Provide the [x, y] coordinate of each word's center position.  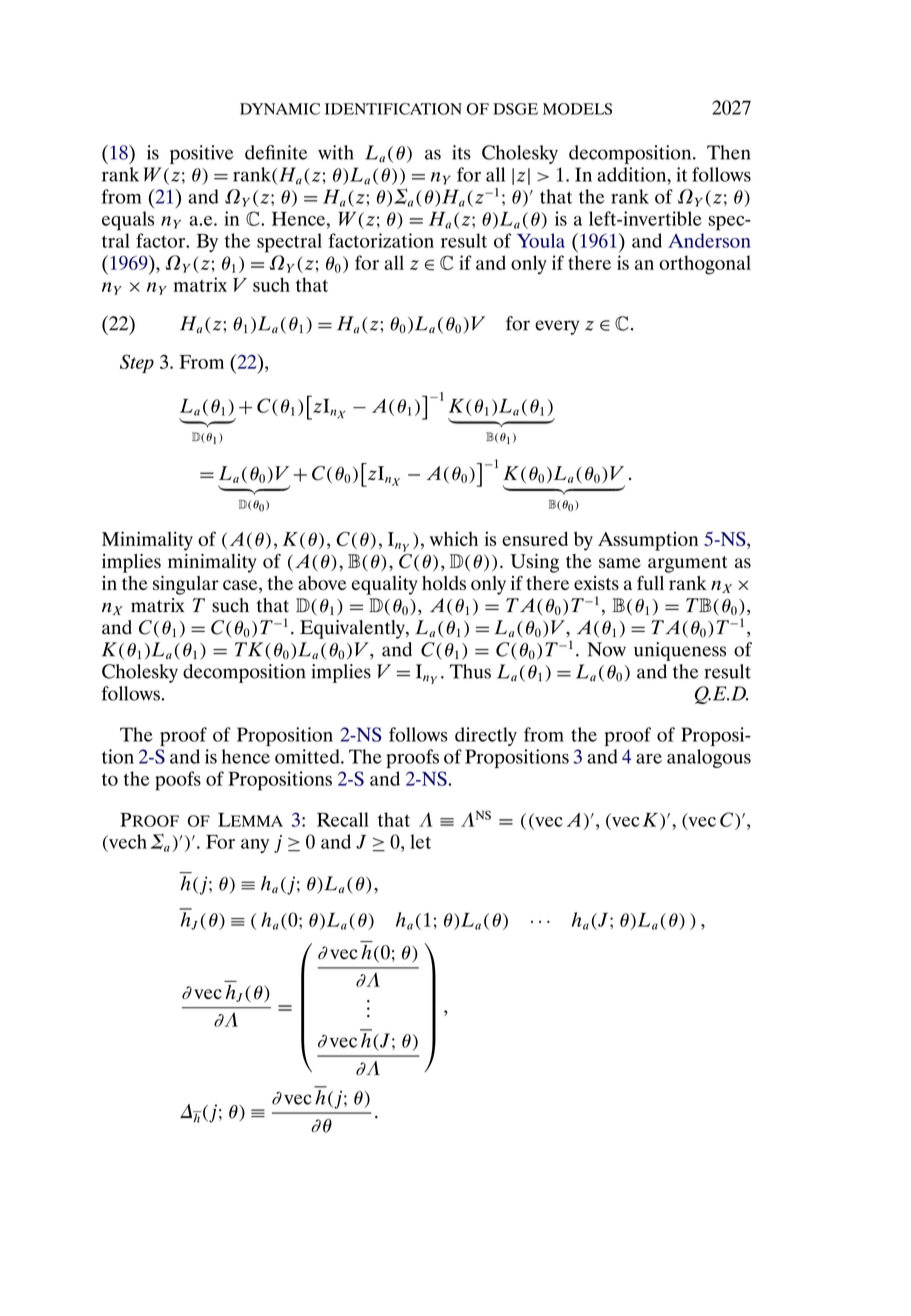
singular [186, 585]
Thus [470, 671]
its [461, 152]
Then [728, 152]
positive [202, 154]
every [557, 327]
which [454, 538]
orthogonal [705, 265]
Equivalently [353, 629]
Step [137, 363]
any [255, 846]
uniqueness [680, 651]
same [620, 563]
